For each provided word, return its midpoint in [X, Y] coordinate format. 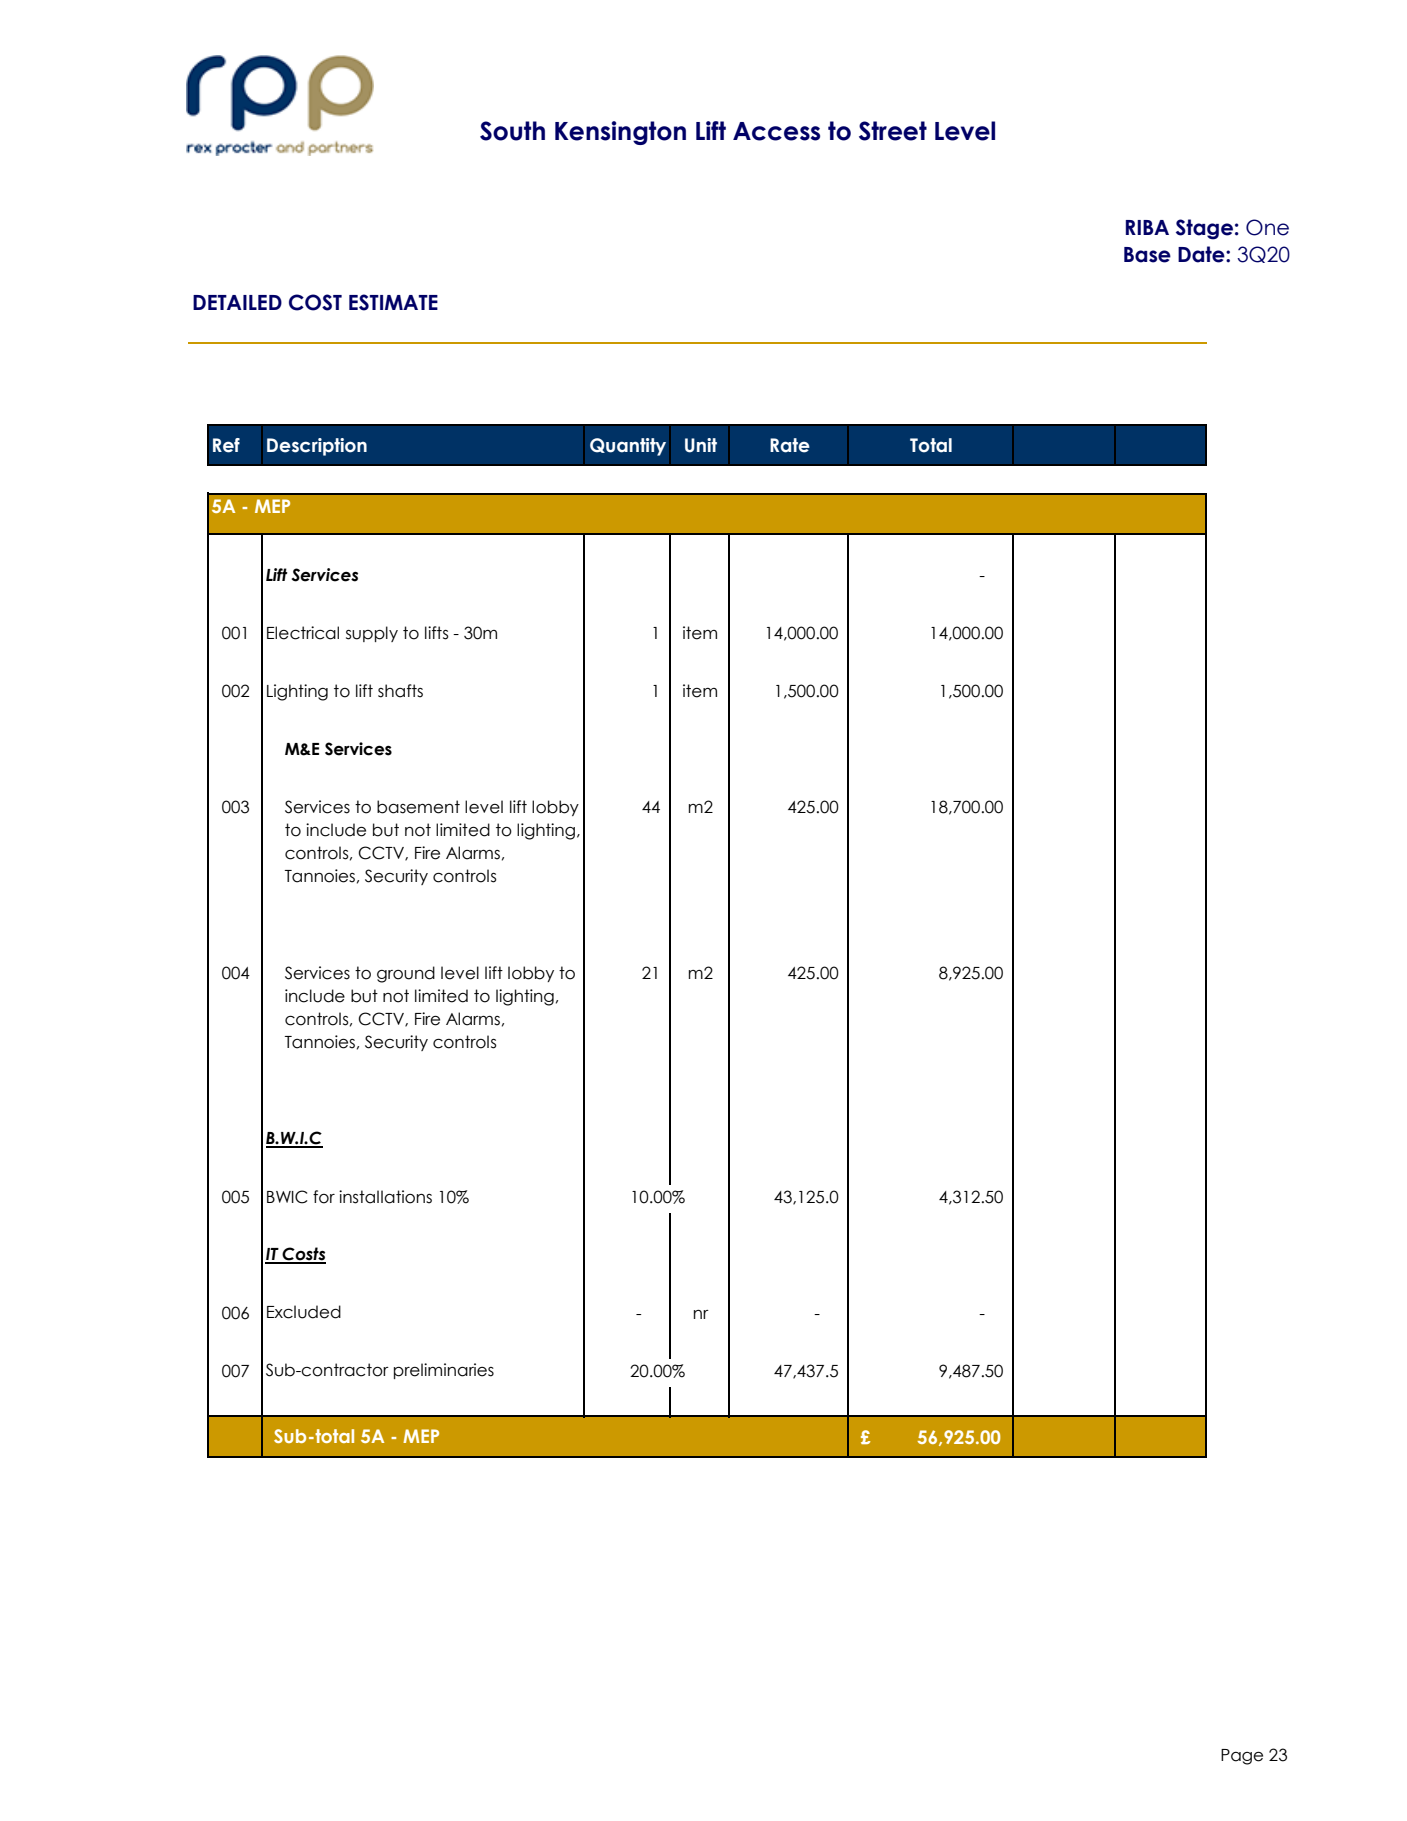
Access [776, 131]
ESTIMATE [393, 302]
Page [1242, 1757]
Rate [790, 445]
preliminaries [444, 1371]
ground [406, 974]
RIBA [1147, 227]
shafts [400, 691]
